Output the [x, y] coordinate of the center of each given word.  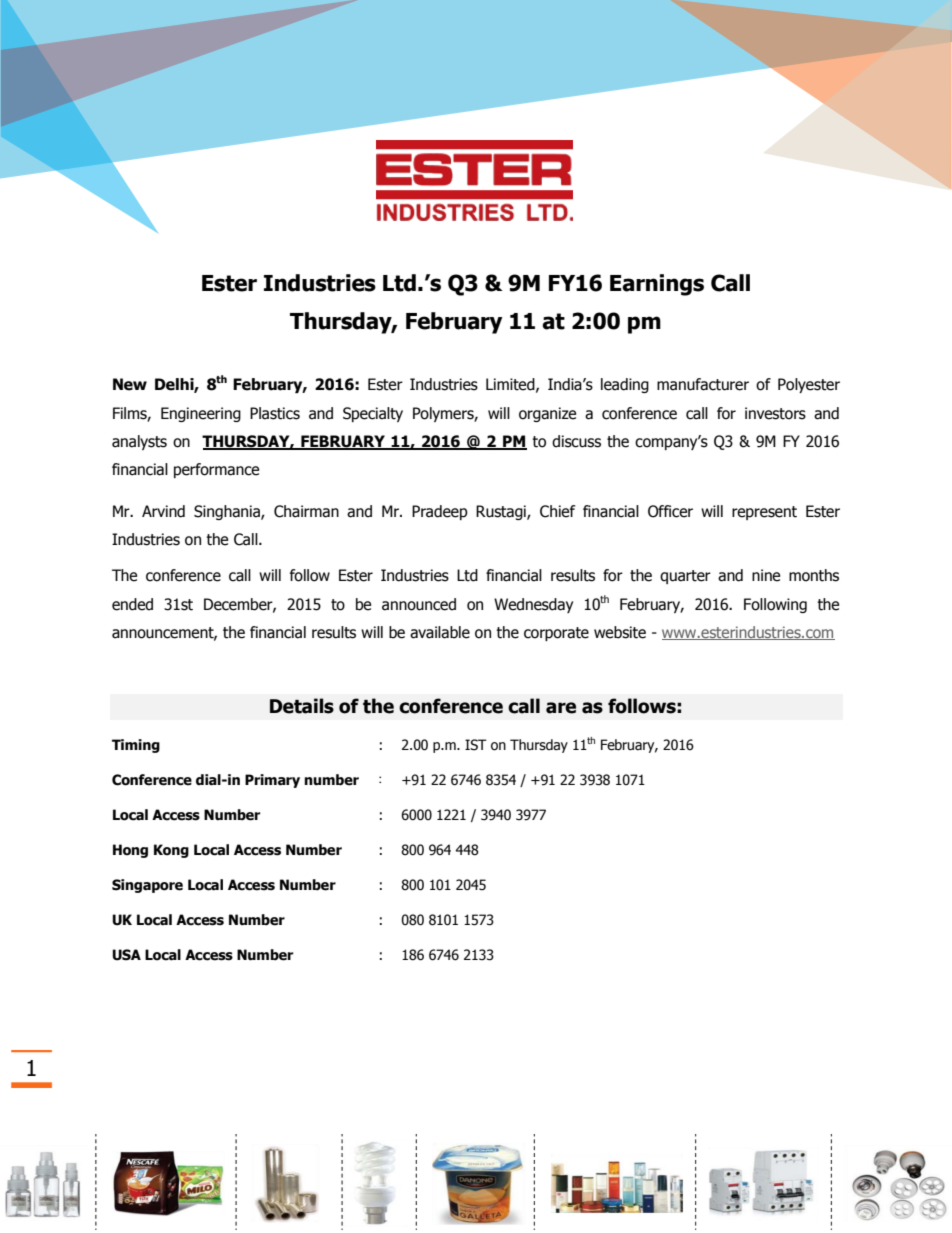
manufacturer [703, 384]
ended [132, 604]
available [440, 632]
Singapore [147, 886]
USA [126, 955]
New [130, 384]
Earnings [657, 285]
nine [766, 575]
